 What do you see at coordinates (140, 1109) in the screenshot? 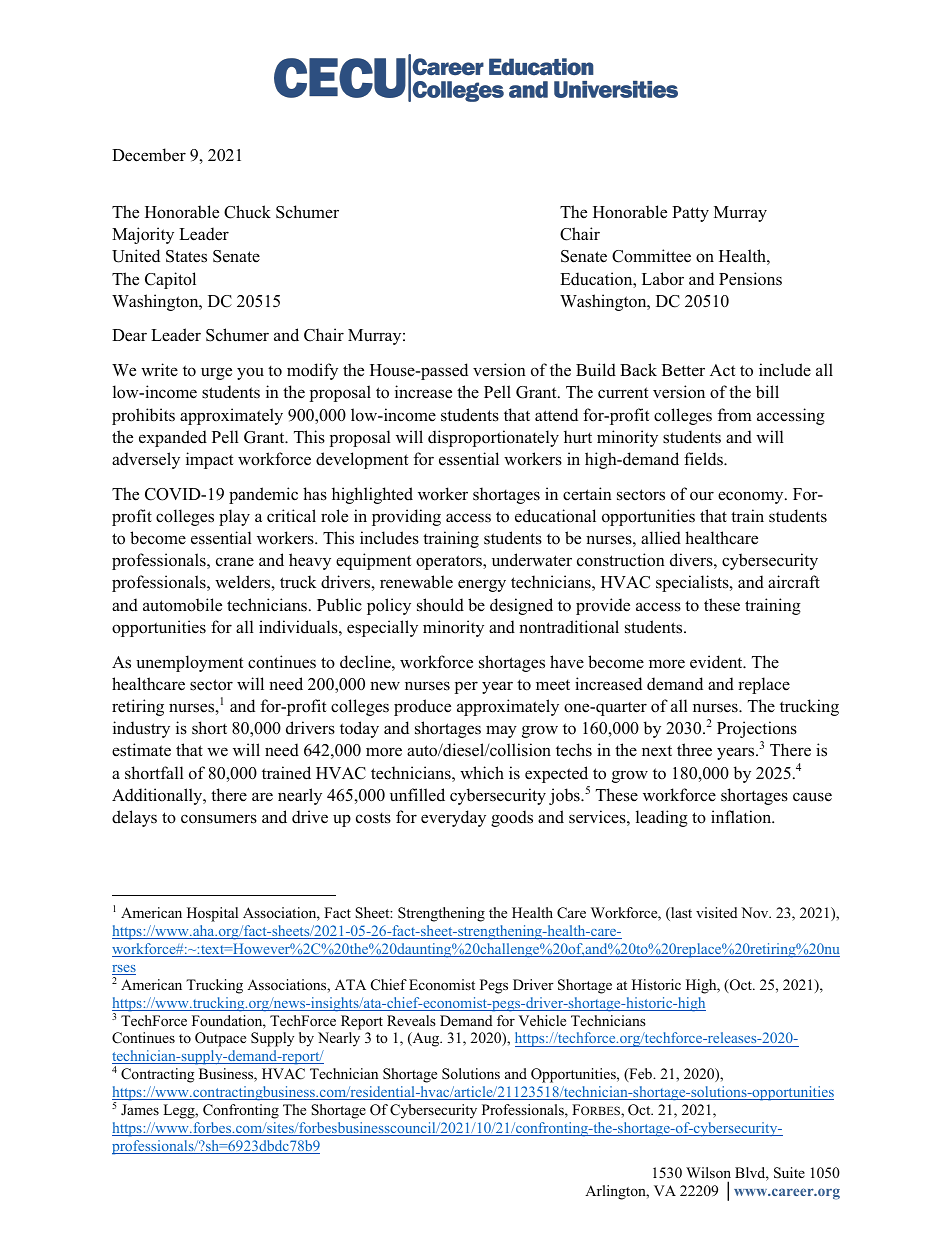
I see `James` at bounding box center [140, 1109].
